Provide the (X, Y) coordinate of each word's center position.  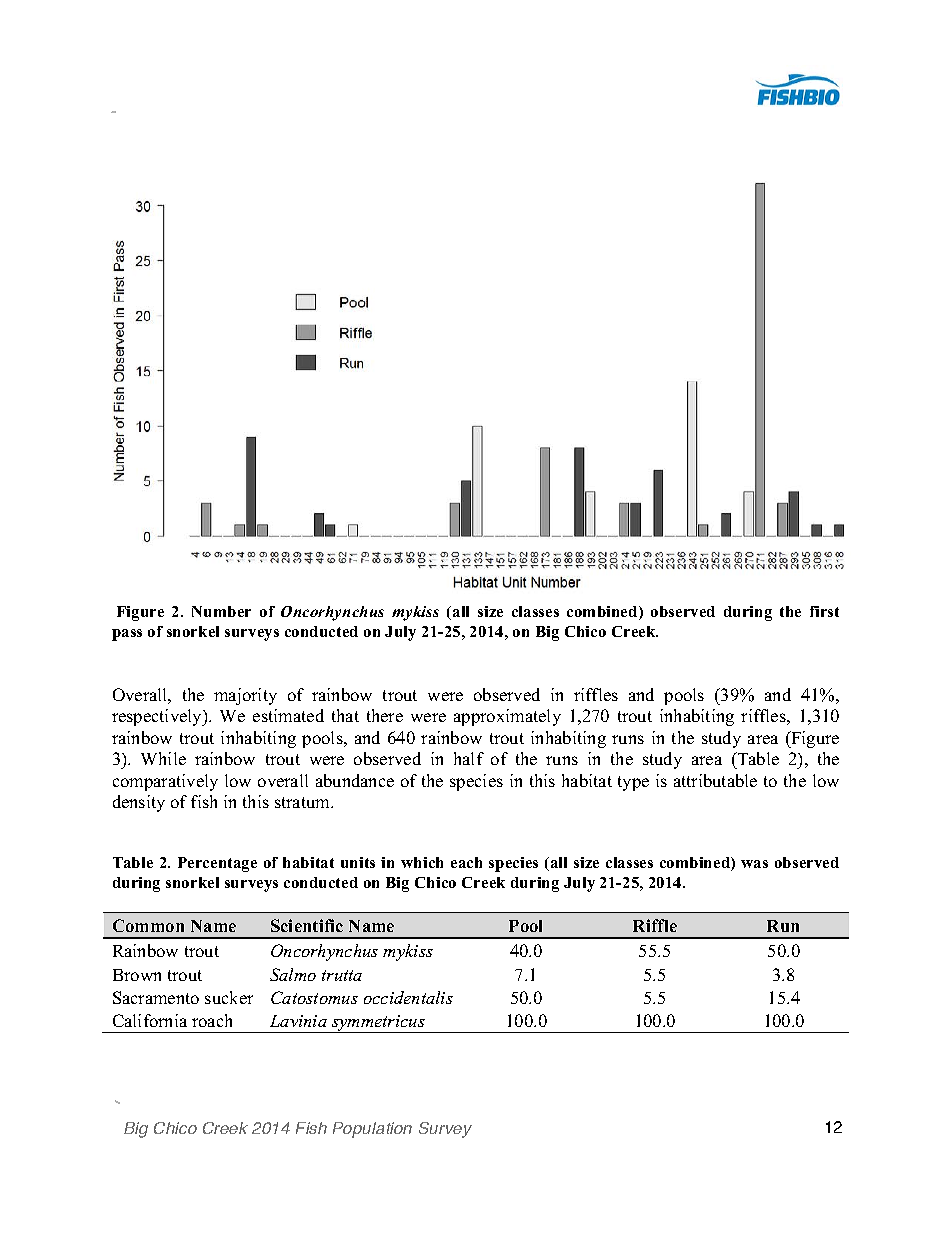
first (824, 611)
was (754, 864)
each (466, 862)
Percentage (217, 864)
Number (221, 611)
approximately (507, 717)
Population (372, 1130)
